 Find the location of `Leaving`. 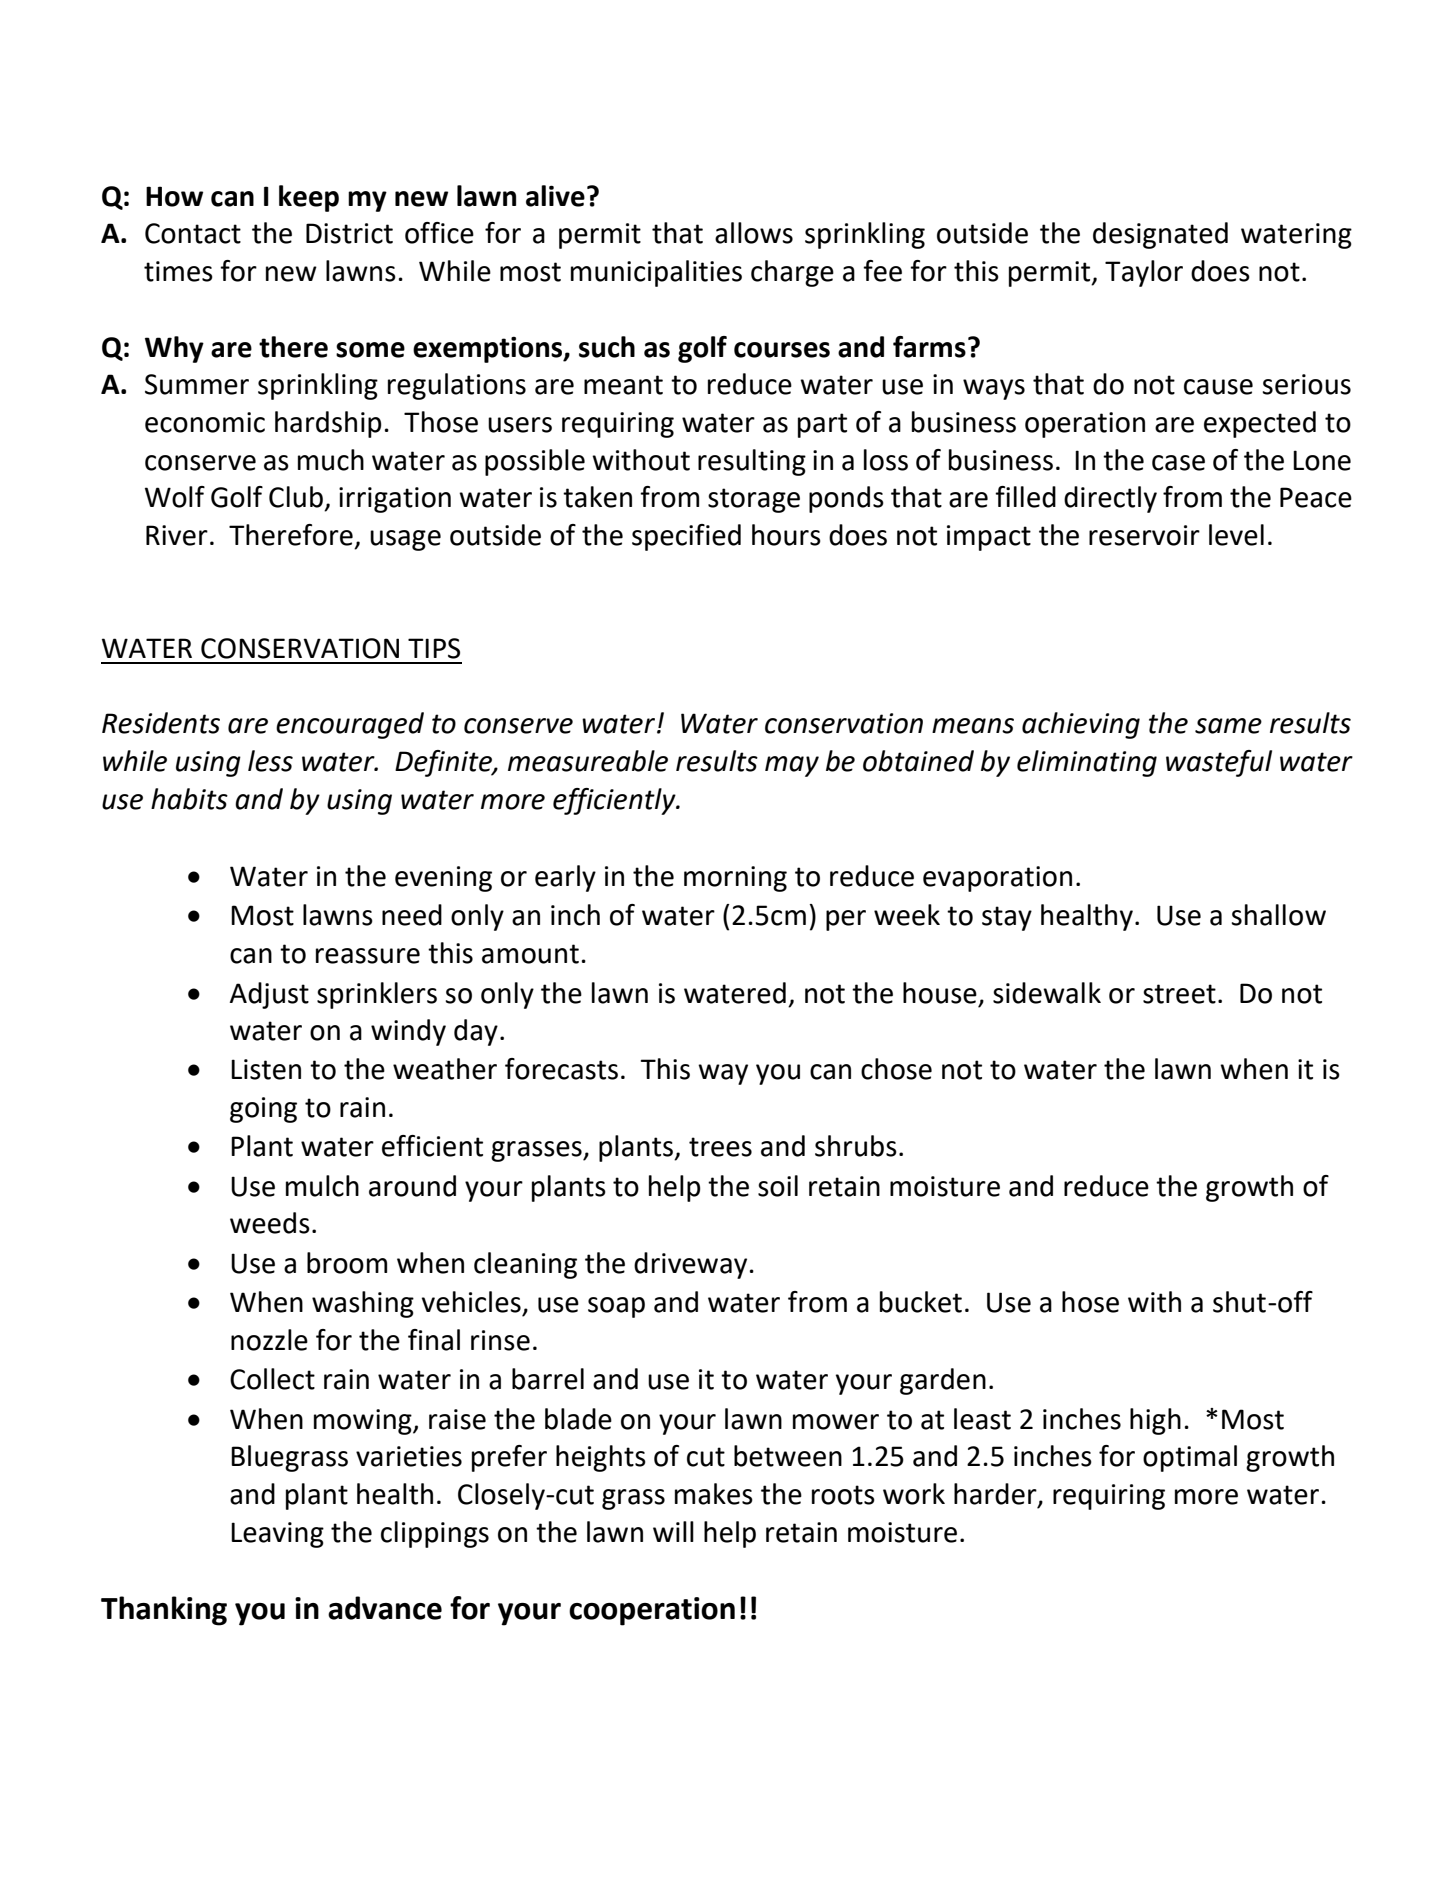

Leaving is located at coordinates (277, 1535).
